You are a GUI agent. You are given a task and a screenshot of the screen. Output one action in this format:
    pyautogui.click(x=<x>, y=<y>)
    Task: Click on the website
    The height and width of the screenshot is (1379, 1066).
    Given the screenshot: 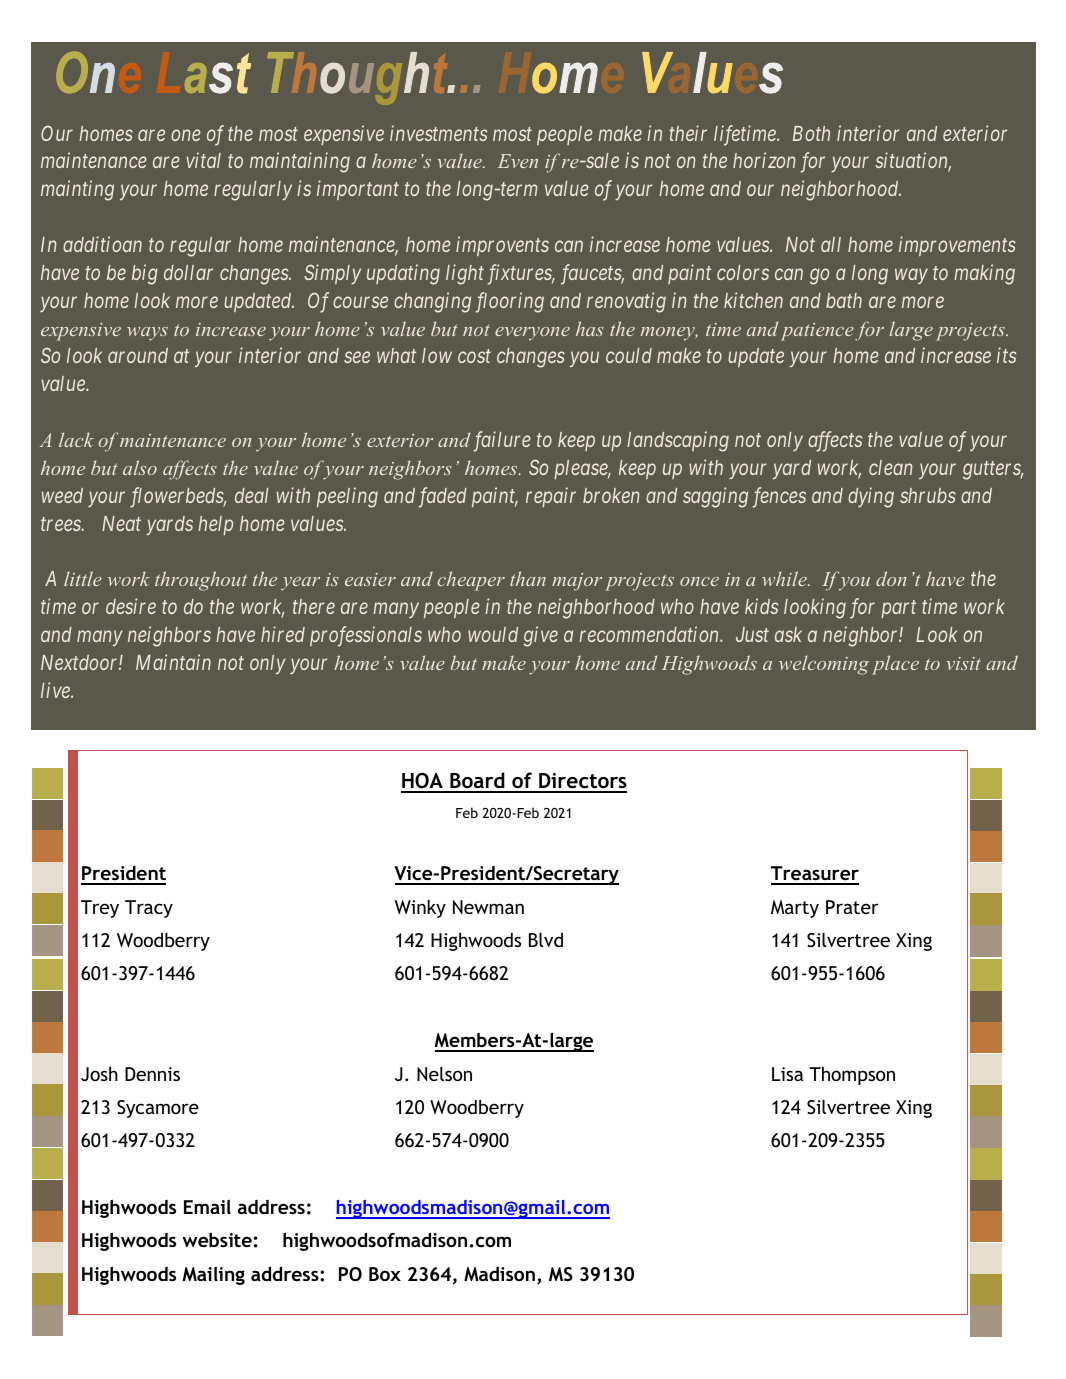 What is the action you would take?
    pyautogui.click(x=217, y=1239)
